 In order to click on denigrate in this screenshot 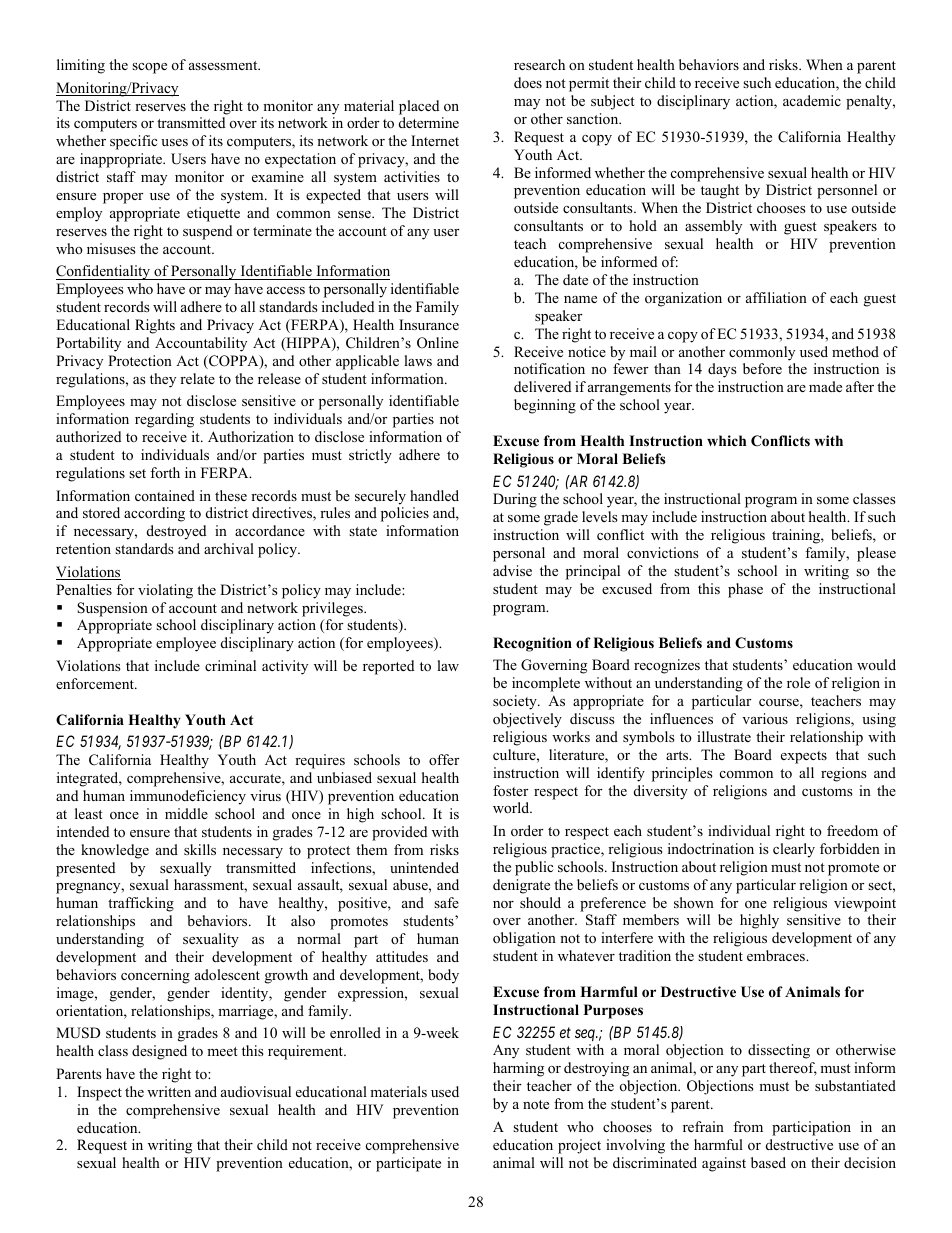, I will do `click(521, 886)`.
